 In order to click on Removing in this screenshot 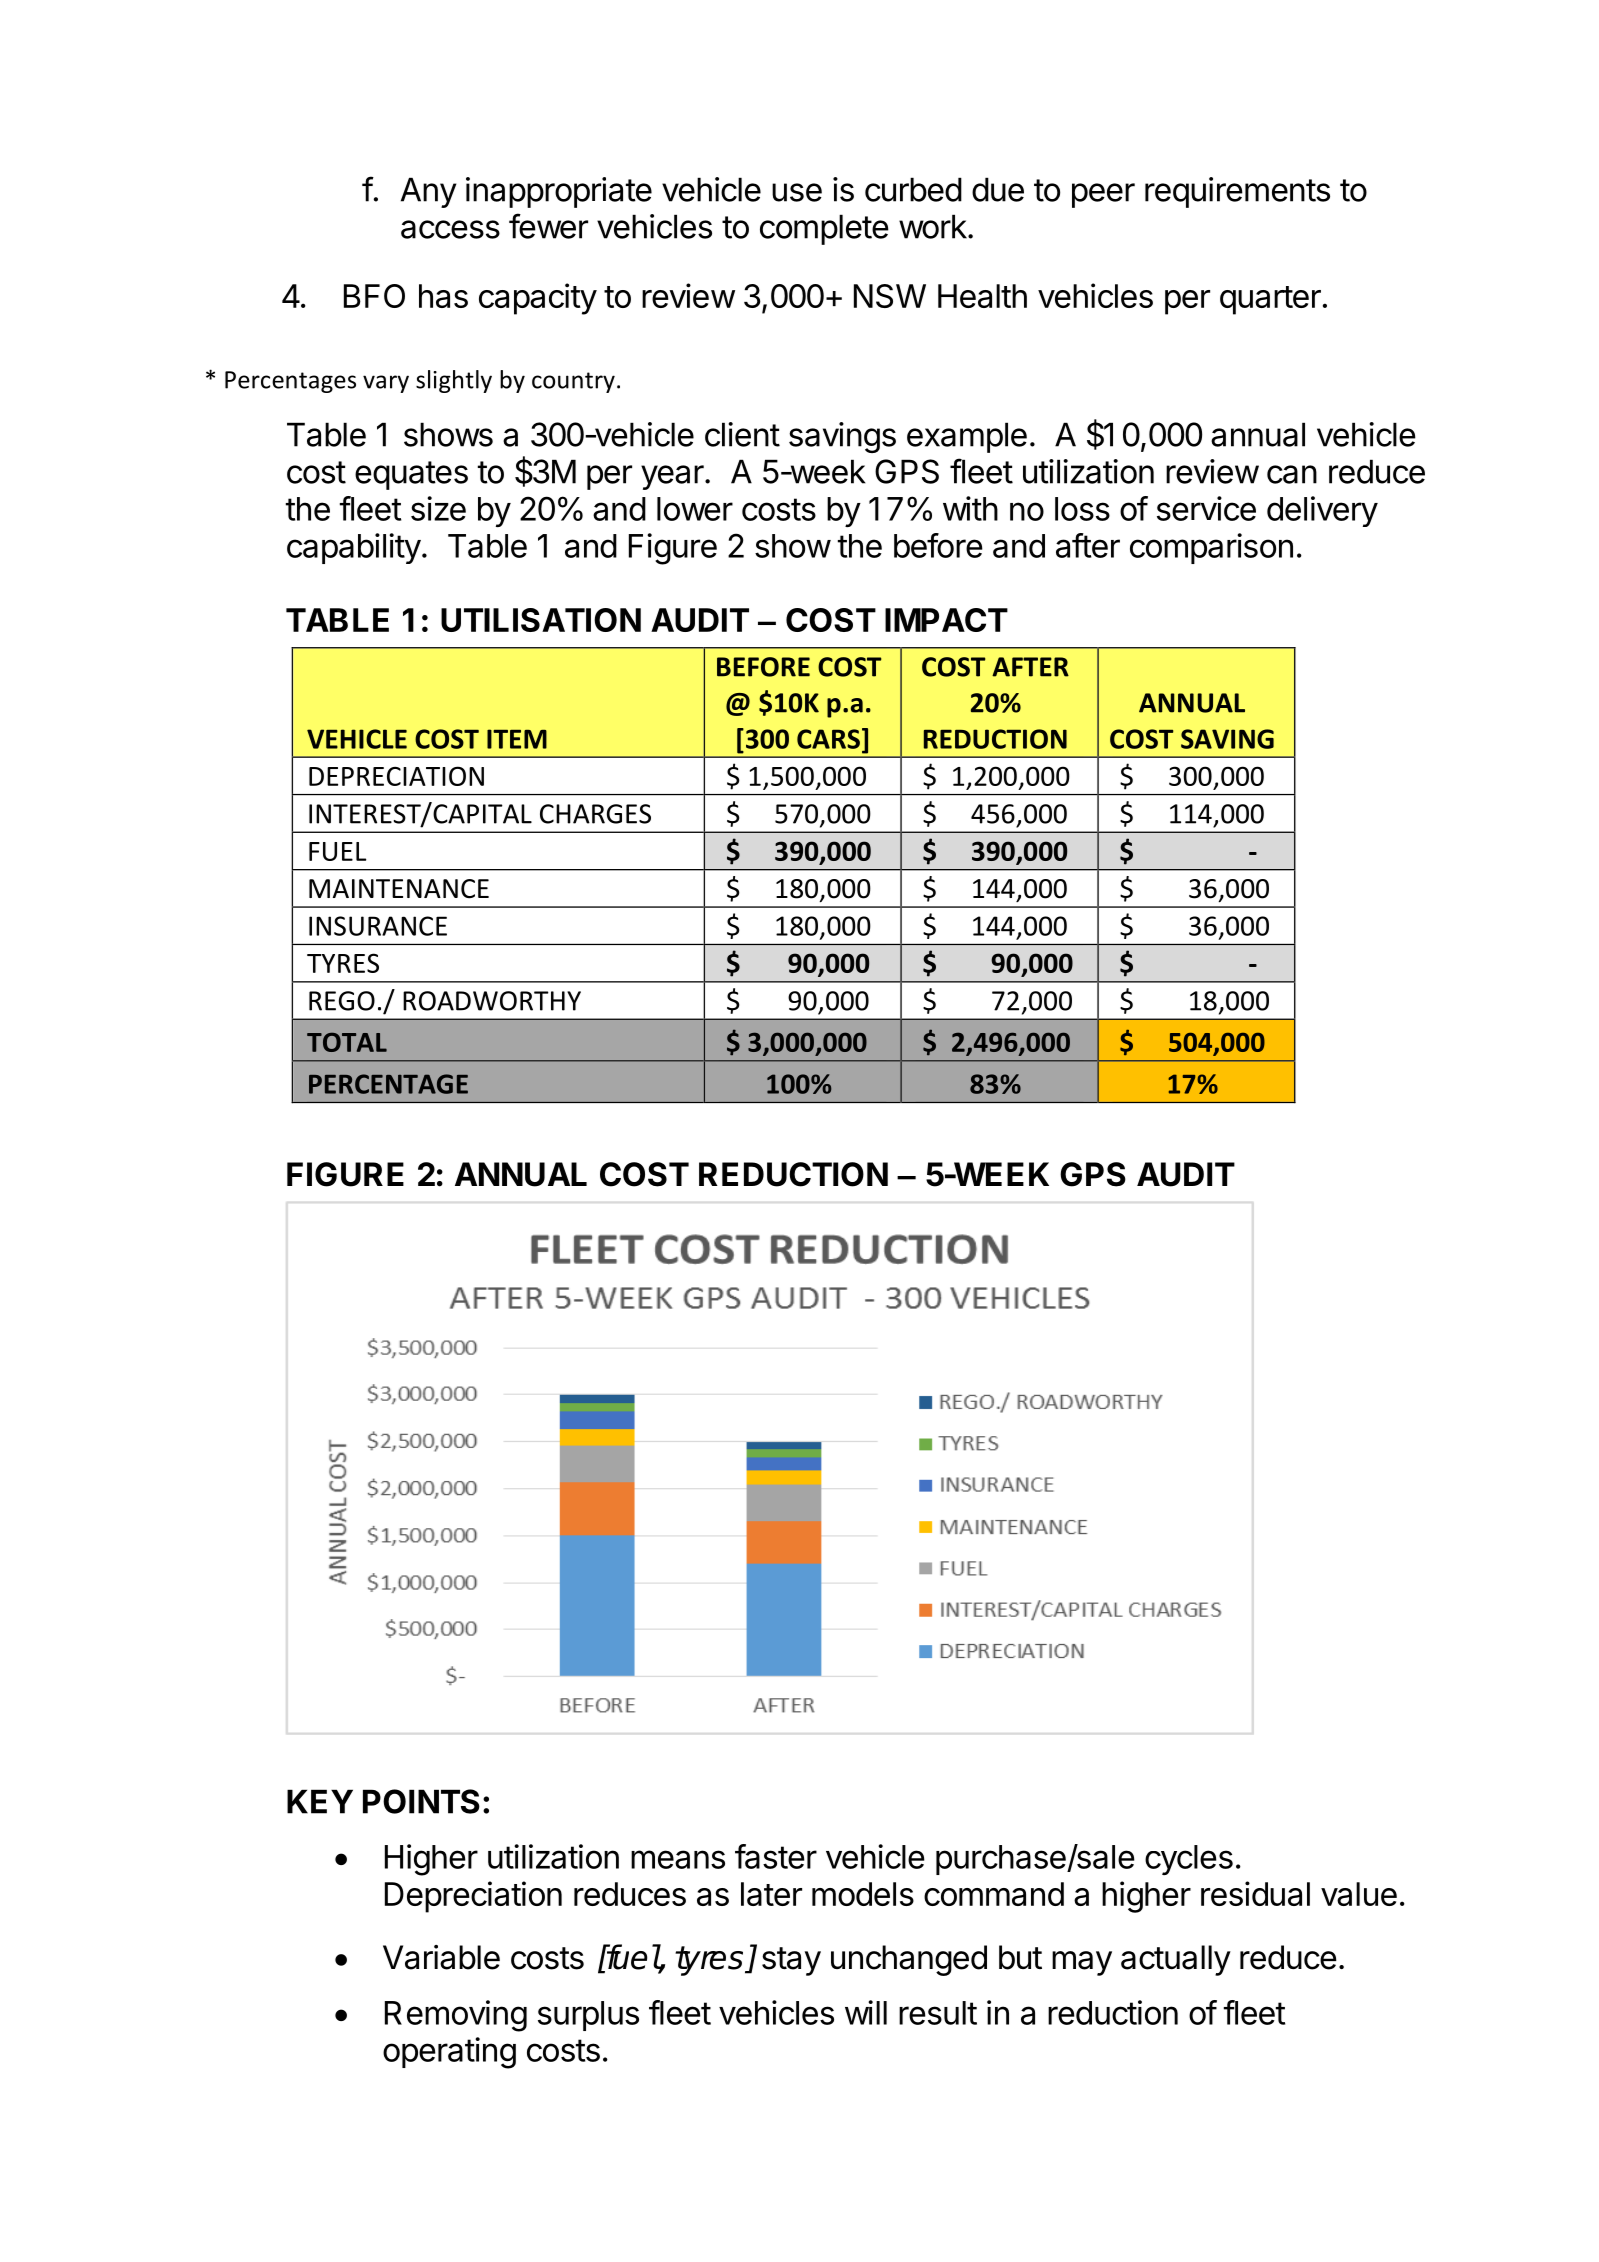, I will do `click(456, 2016)`.
